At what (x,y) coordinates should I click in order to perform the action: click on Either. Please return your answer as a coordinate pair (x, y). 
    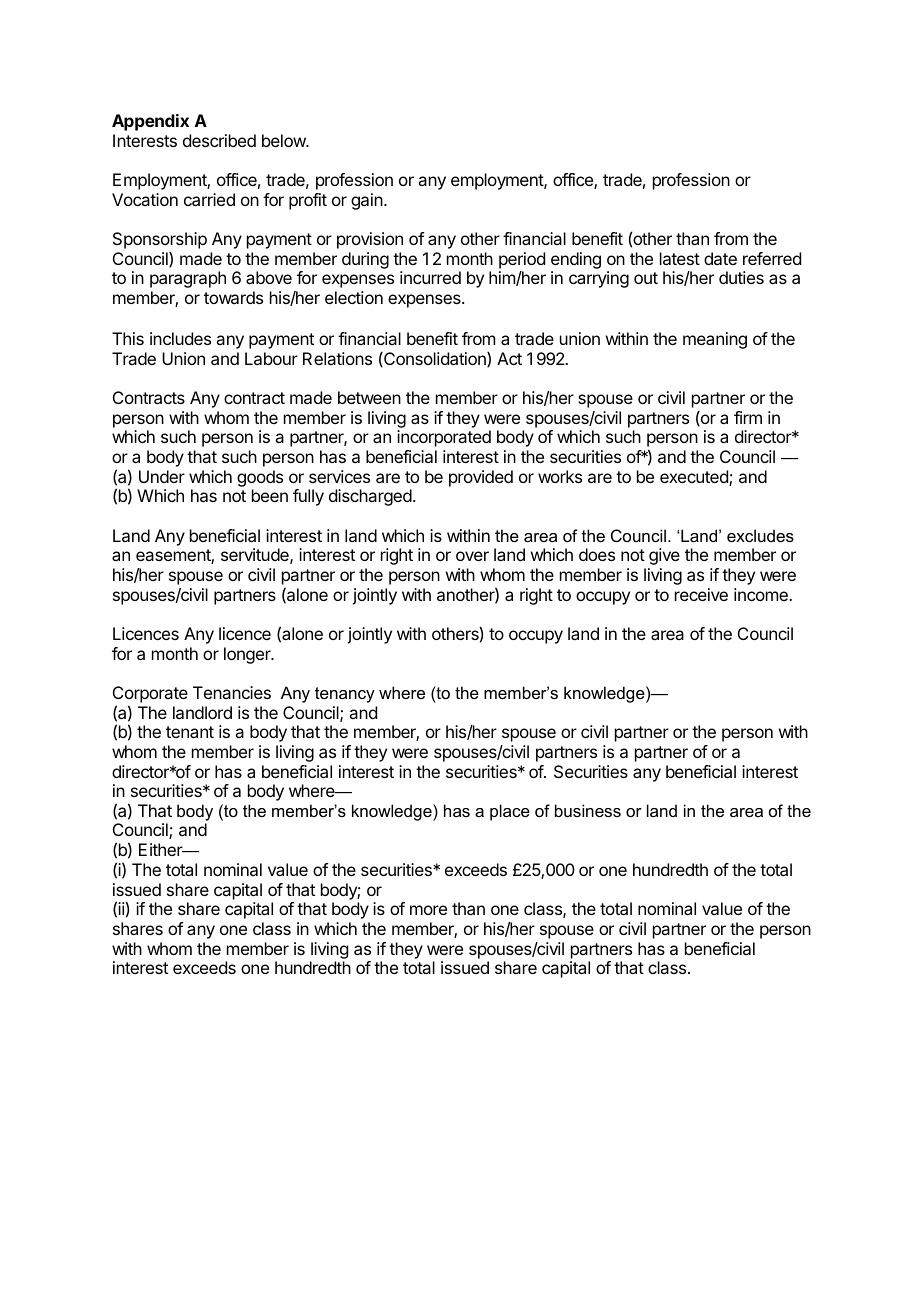
    Looking at the image, I should click on (162, 849).
